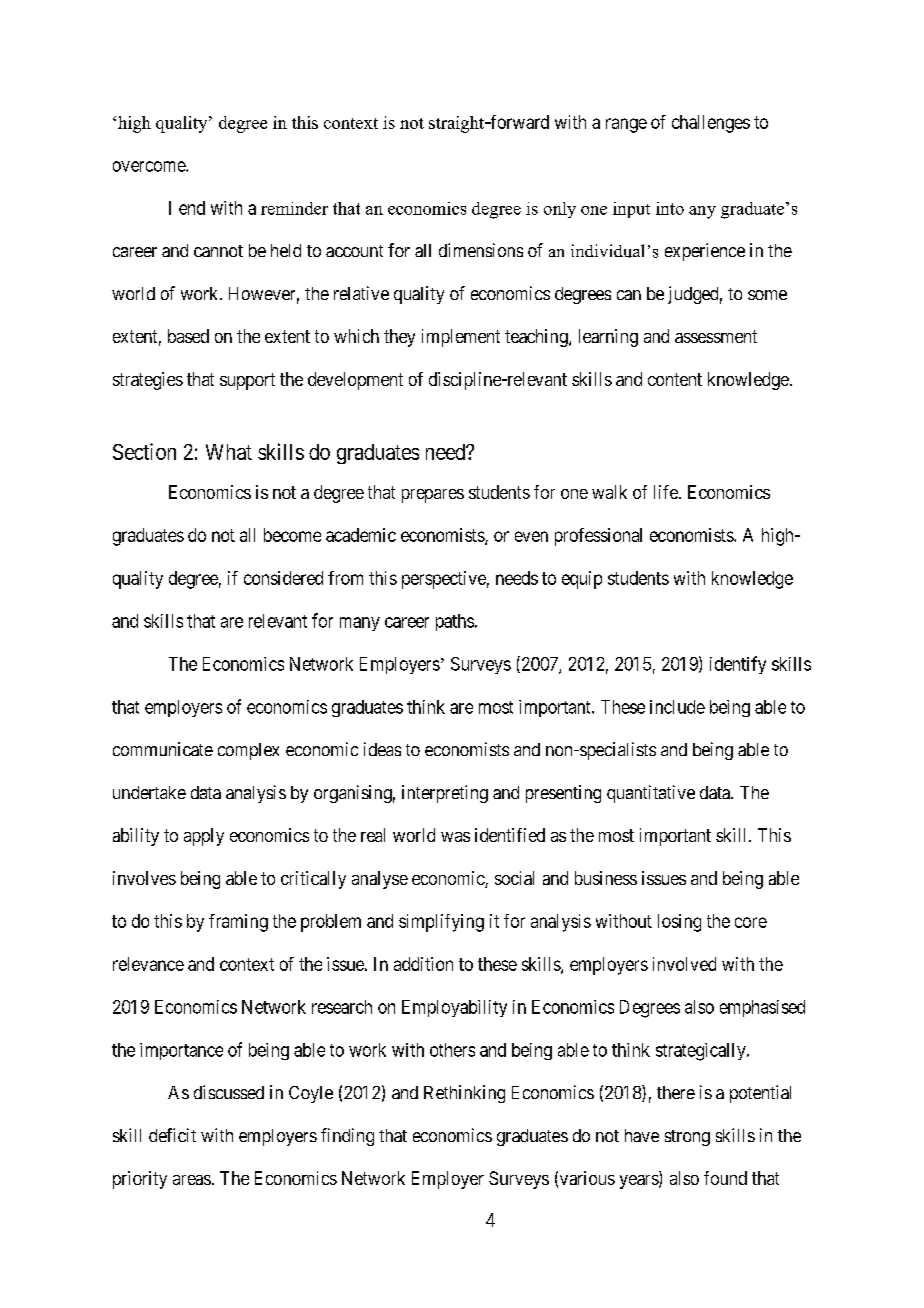 This image has height=1308, width=924. Describe the element at coordinates (433, 496) in the image. I see `prepares` at that location.
